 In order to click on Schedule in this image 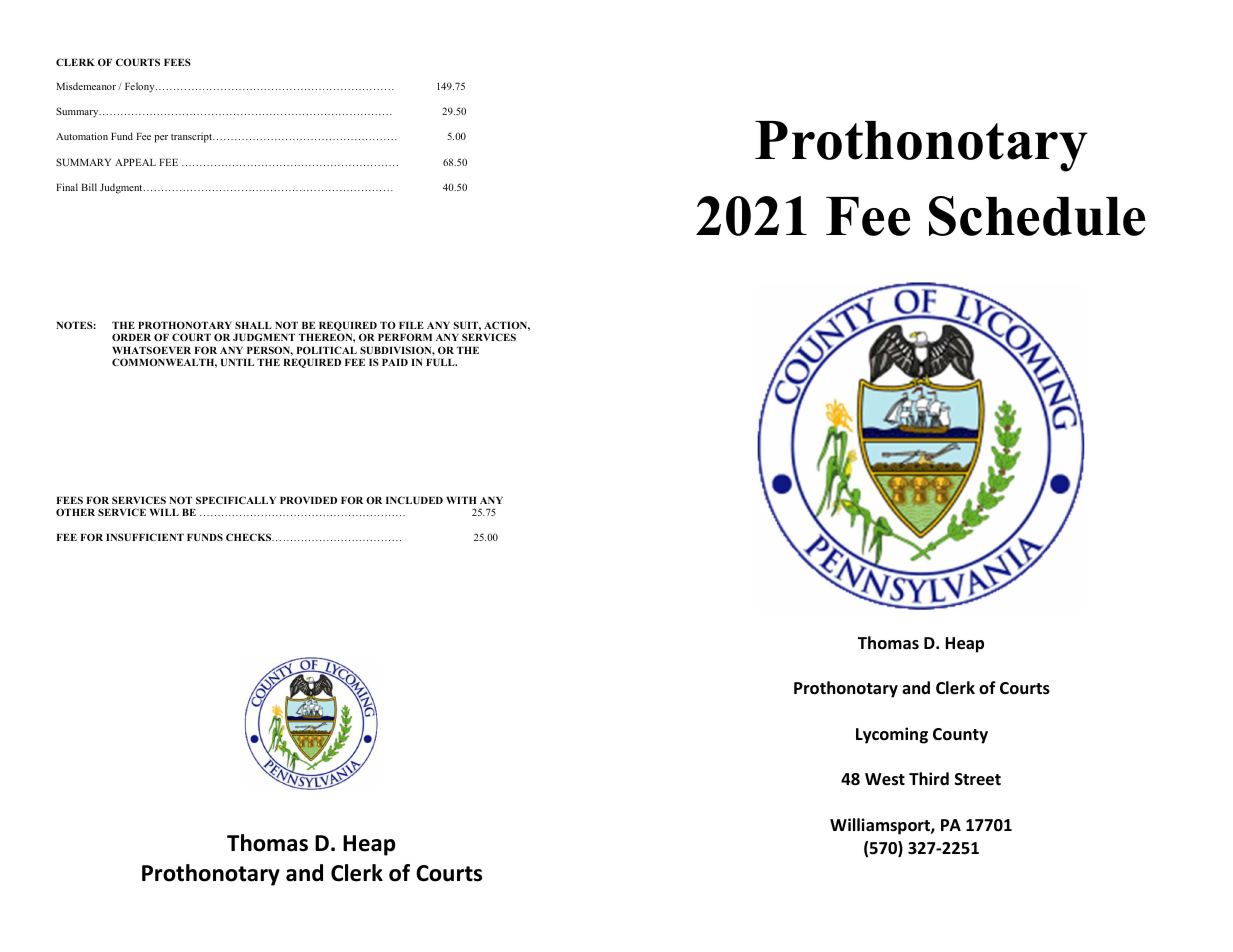, I will do `click(1037, 216)`.
